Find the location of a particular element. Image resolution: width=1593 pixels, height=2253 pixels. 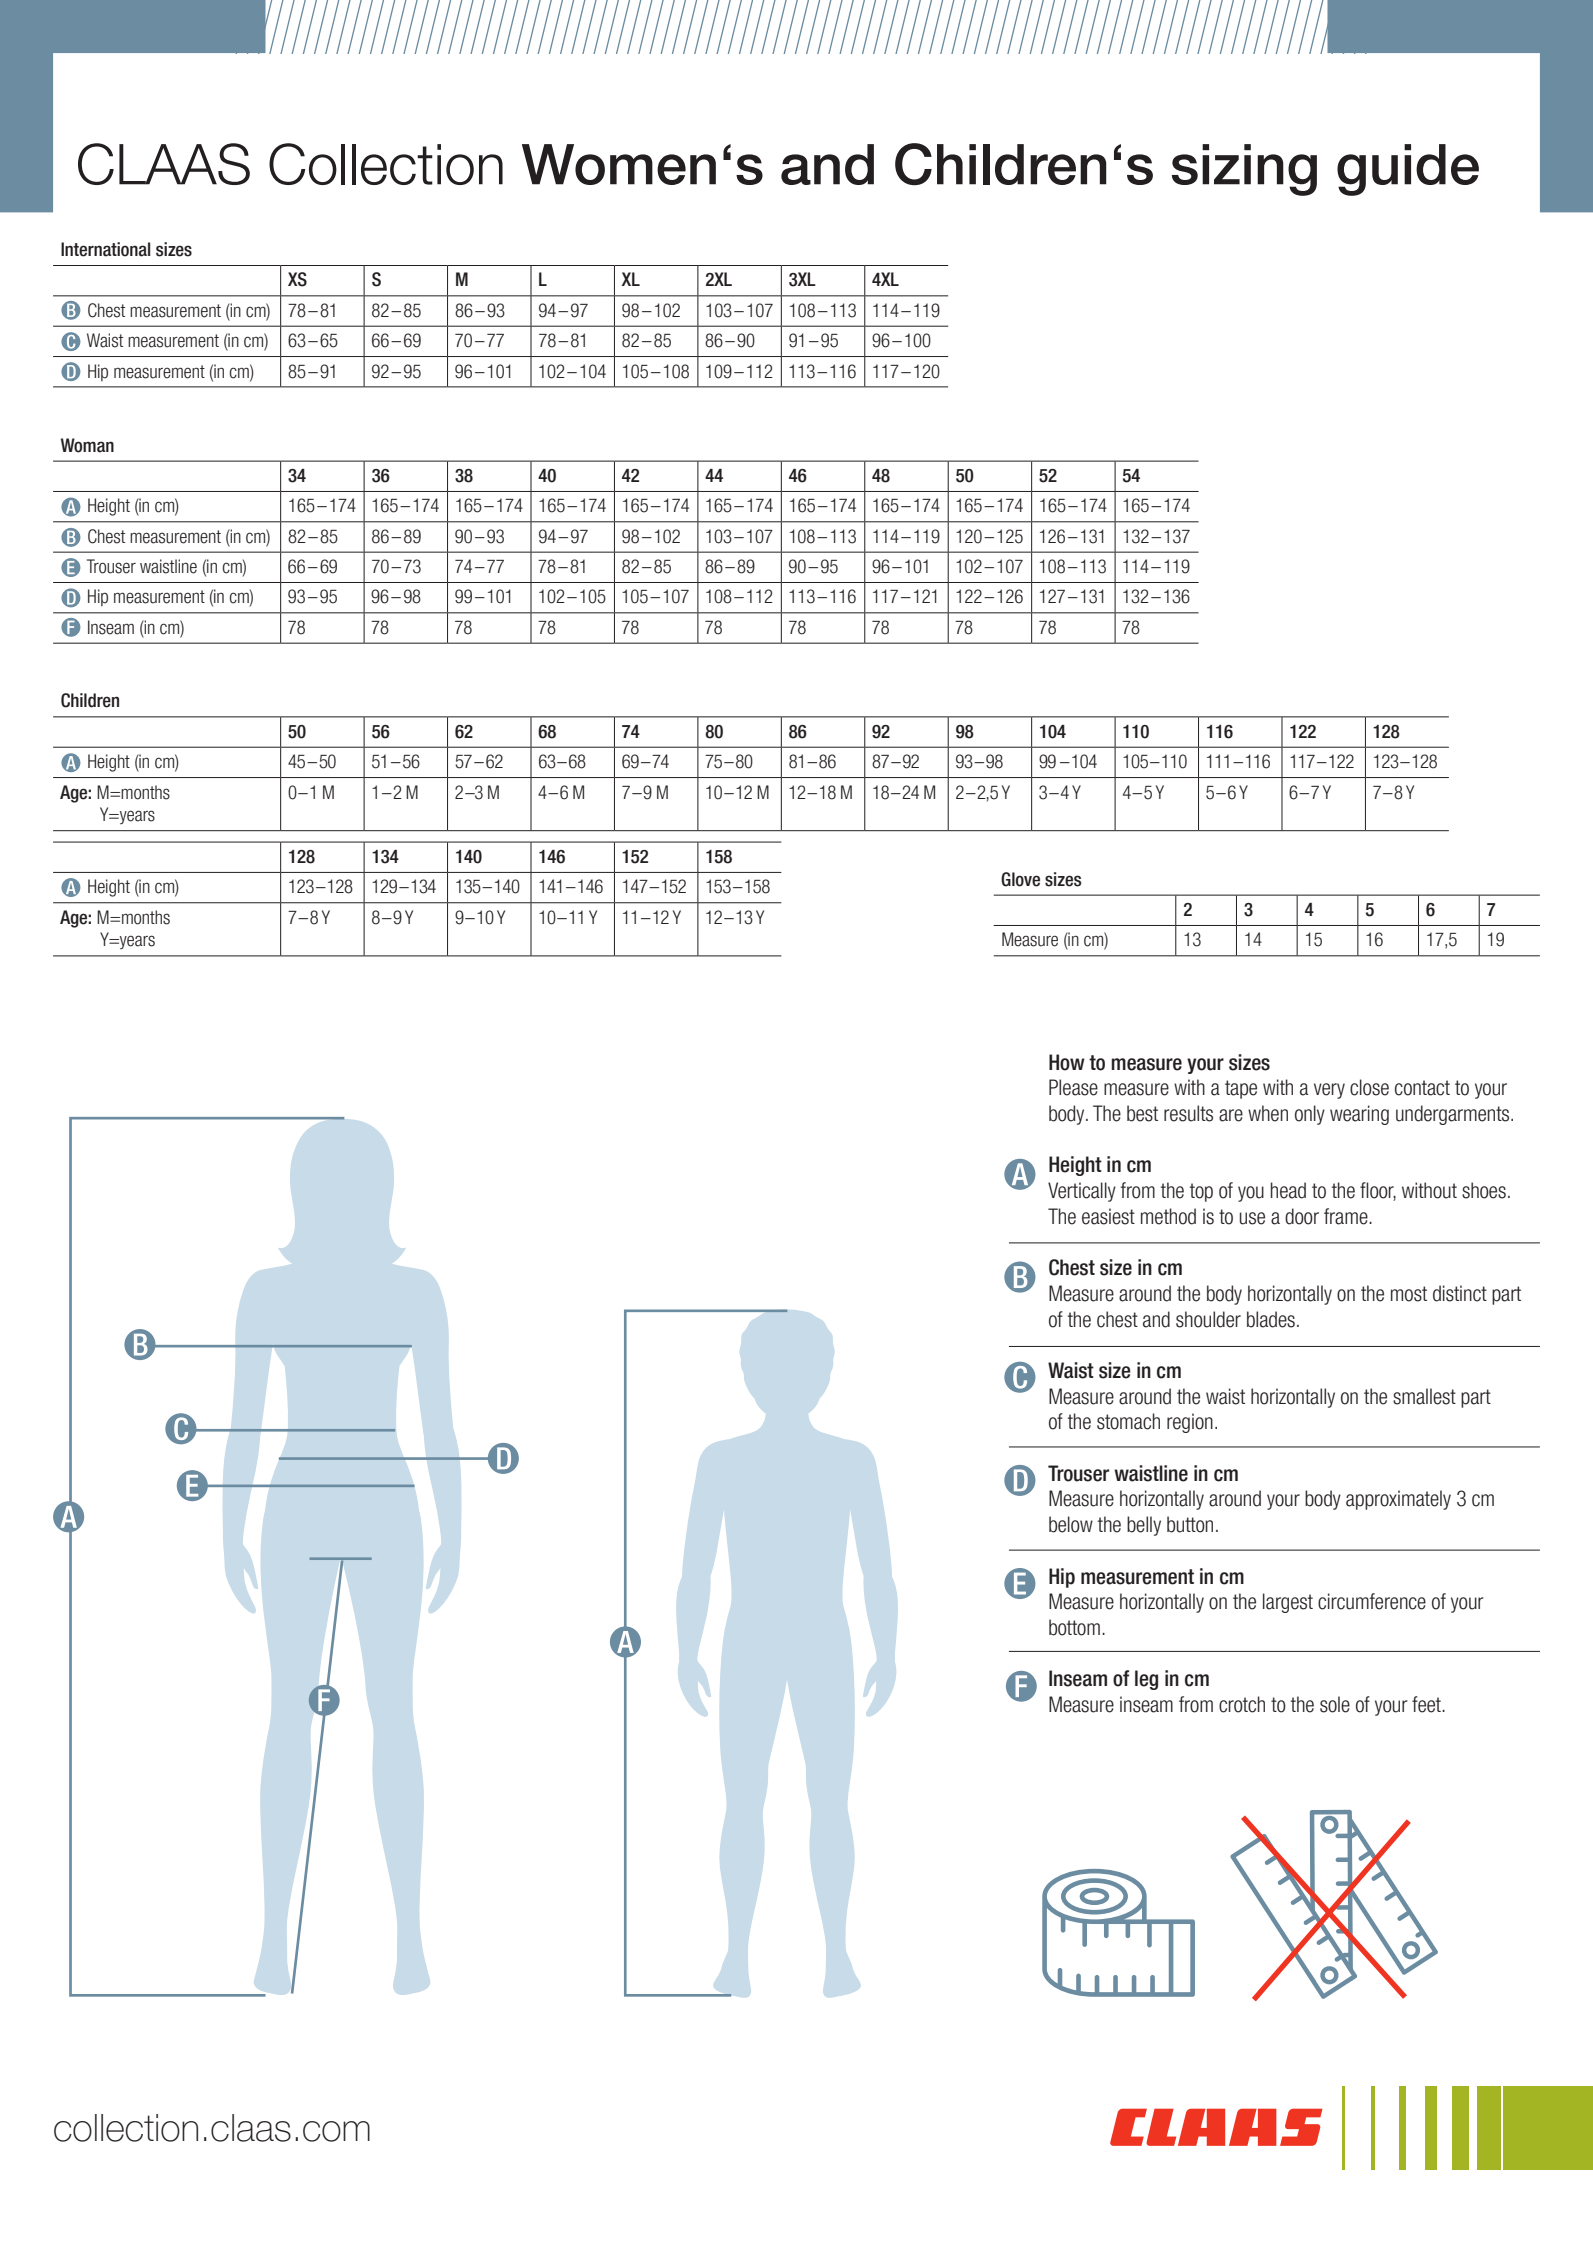

easiest is located at coordinates (1108, 1216).
